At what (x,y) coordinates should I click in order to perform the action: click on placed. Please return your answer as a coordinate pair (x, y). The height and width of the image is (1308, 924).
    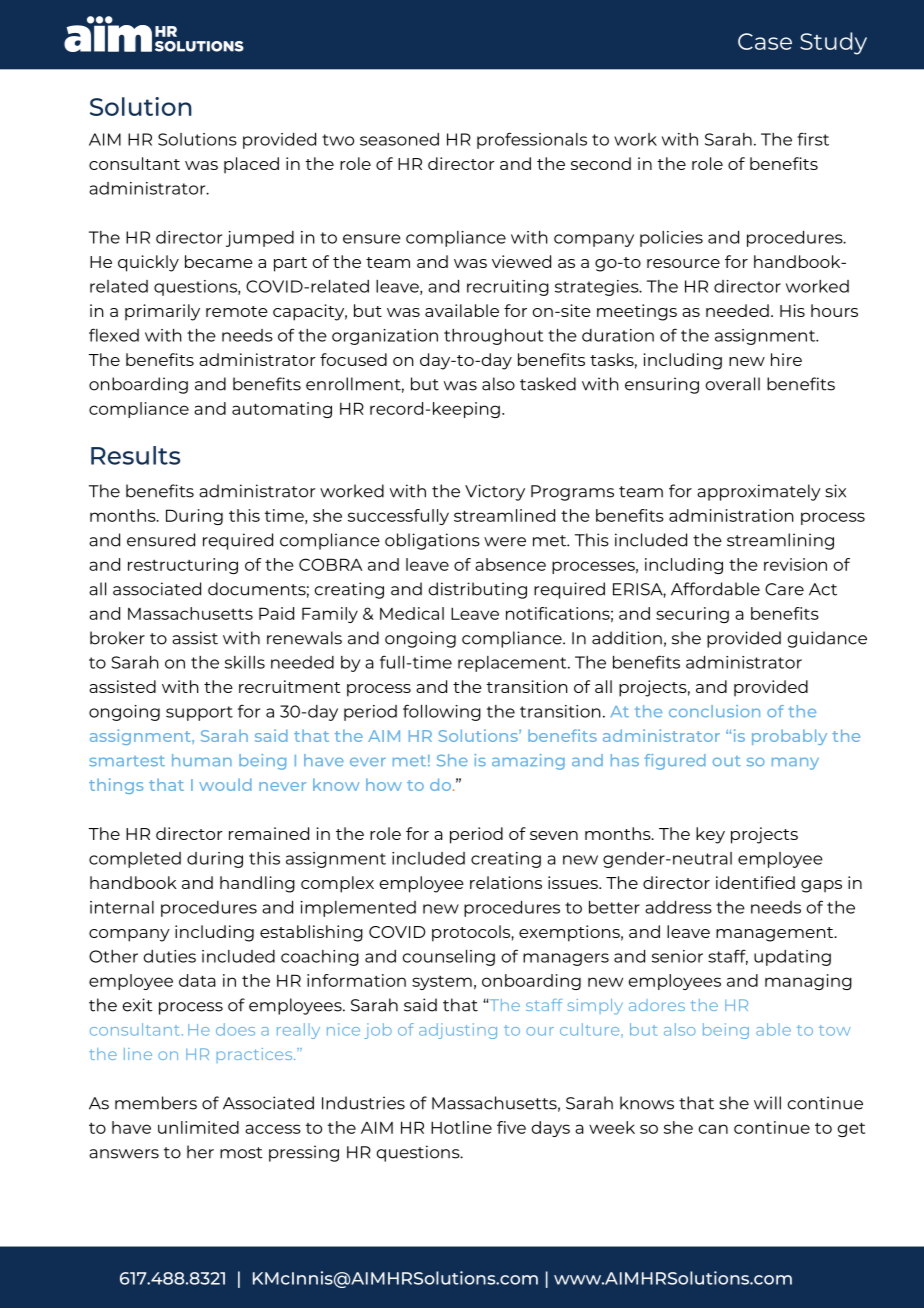
    Looking at the image, I should click on (251, 165).
